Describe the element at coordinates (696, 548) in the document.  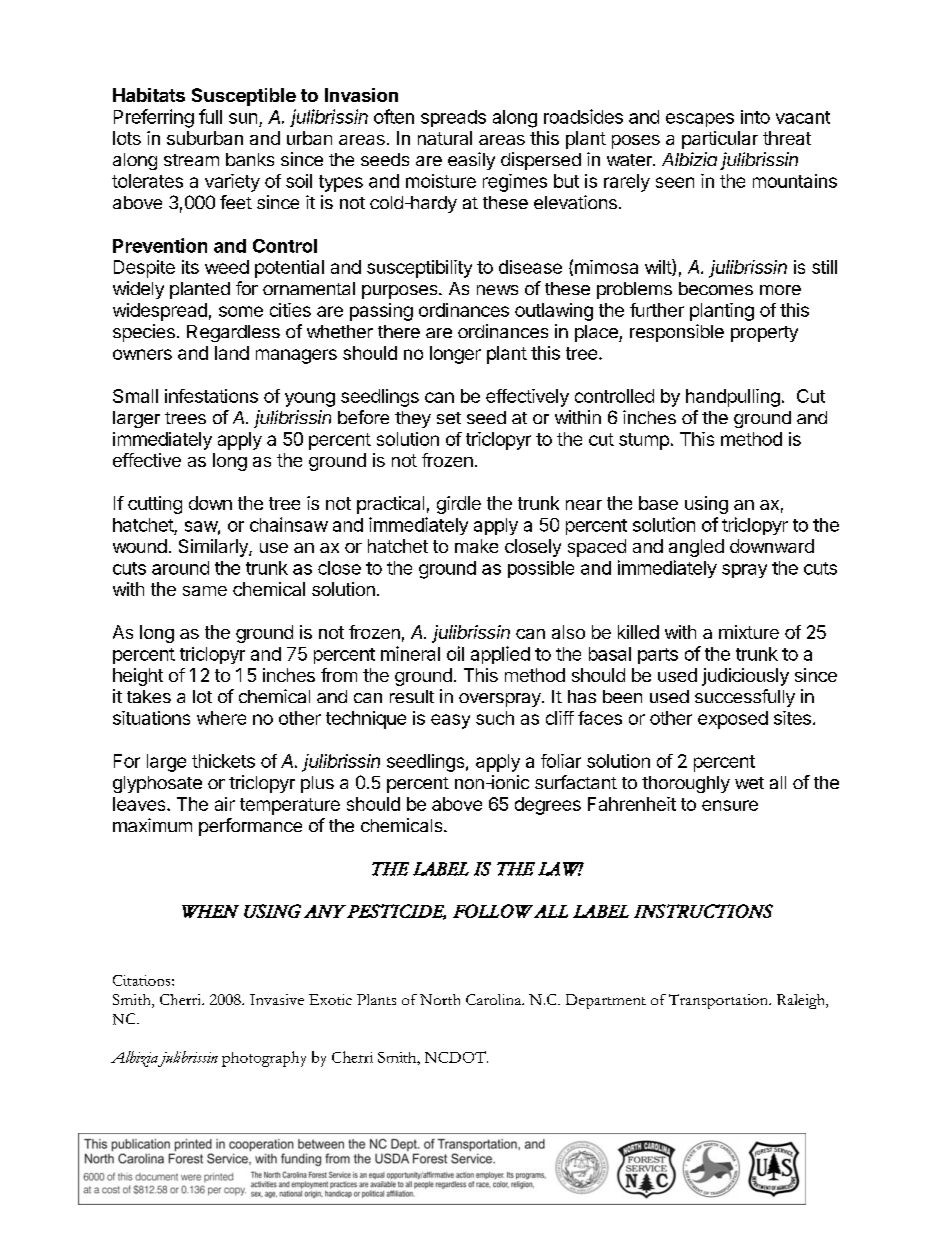
I see `angled` at that location.
